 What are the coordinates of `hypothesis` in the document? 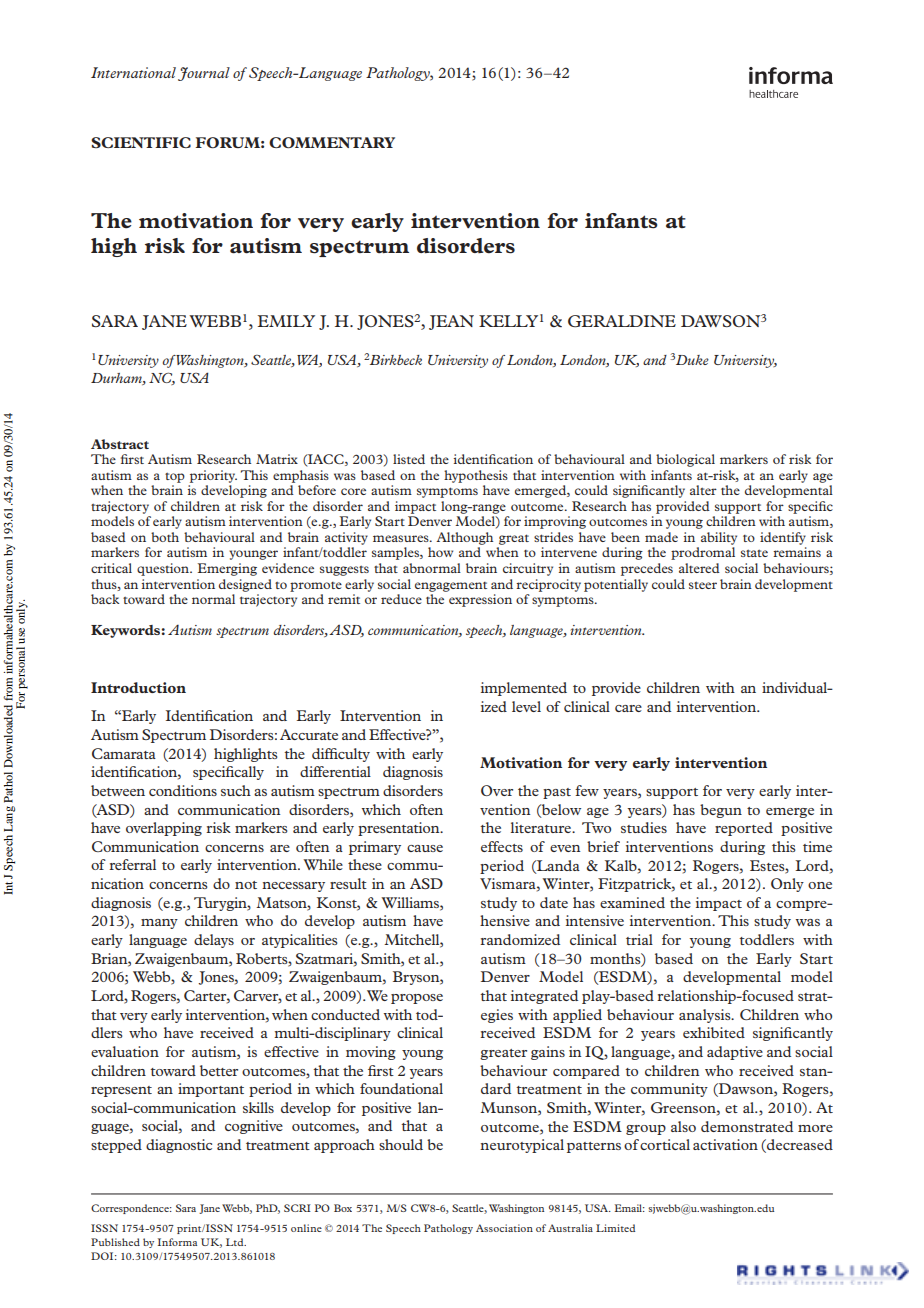 It's located at (476, 476).
